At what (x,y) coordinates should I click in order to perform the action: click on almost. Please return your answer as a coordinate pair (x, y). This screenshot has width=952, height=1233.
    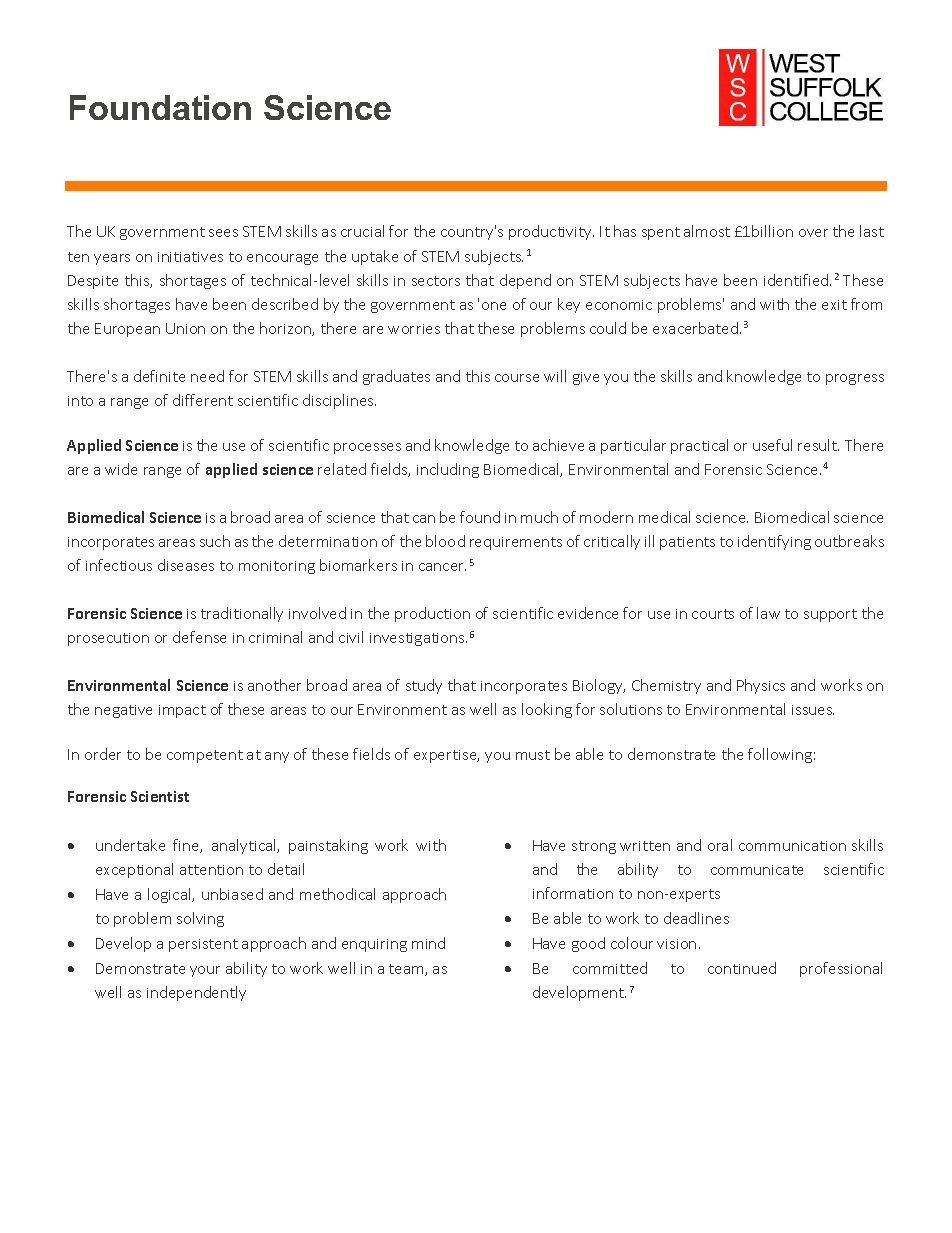
    Looking at the image, I should click on (707, 231).
